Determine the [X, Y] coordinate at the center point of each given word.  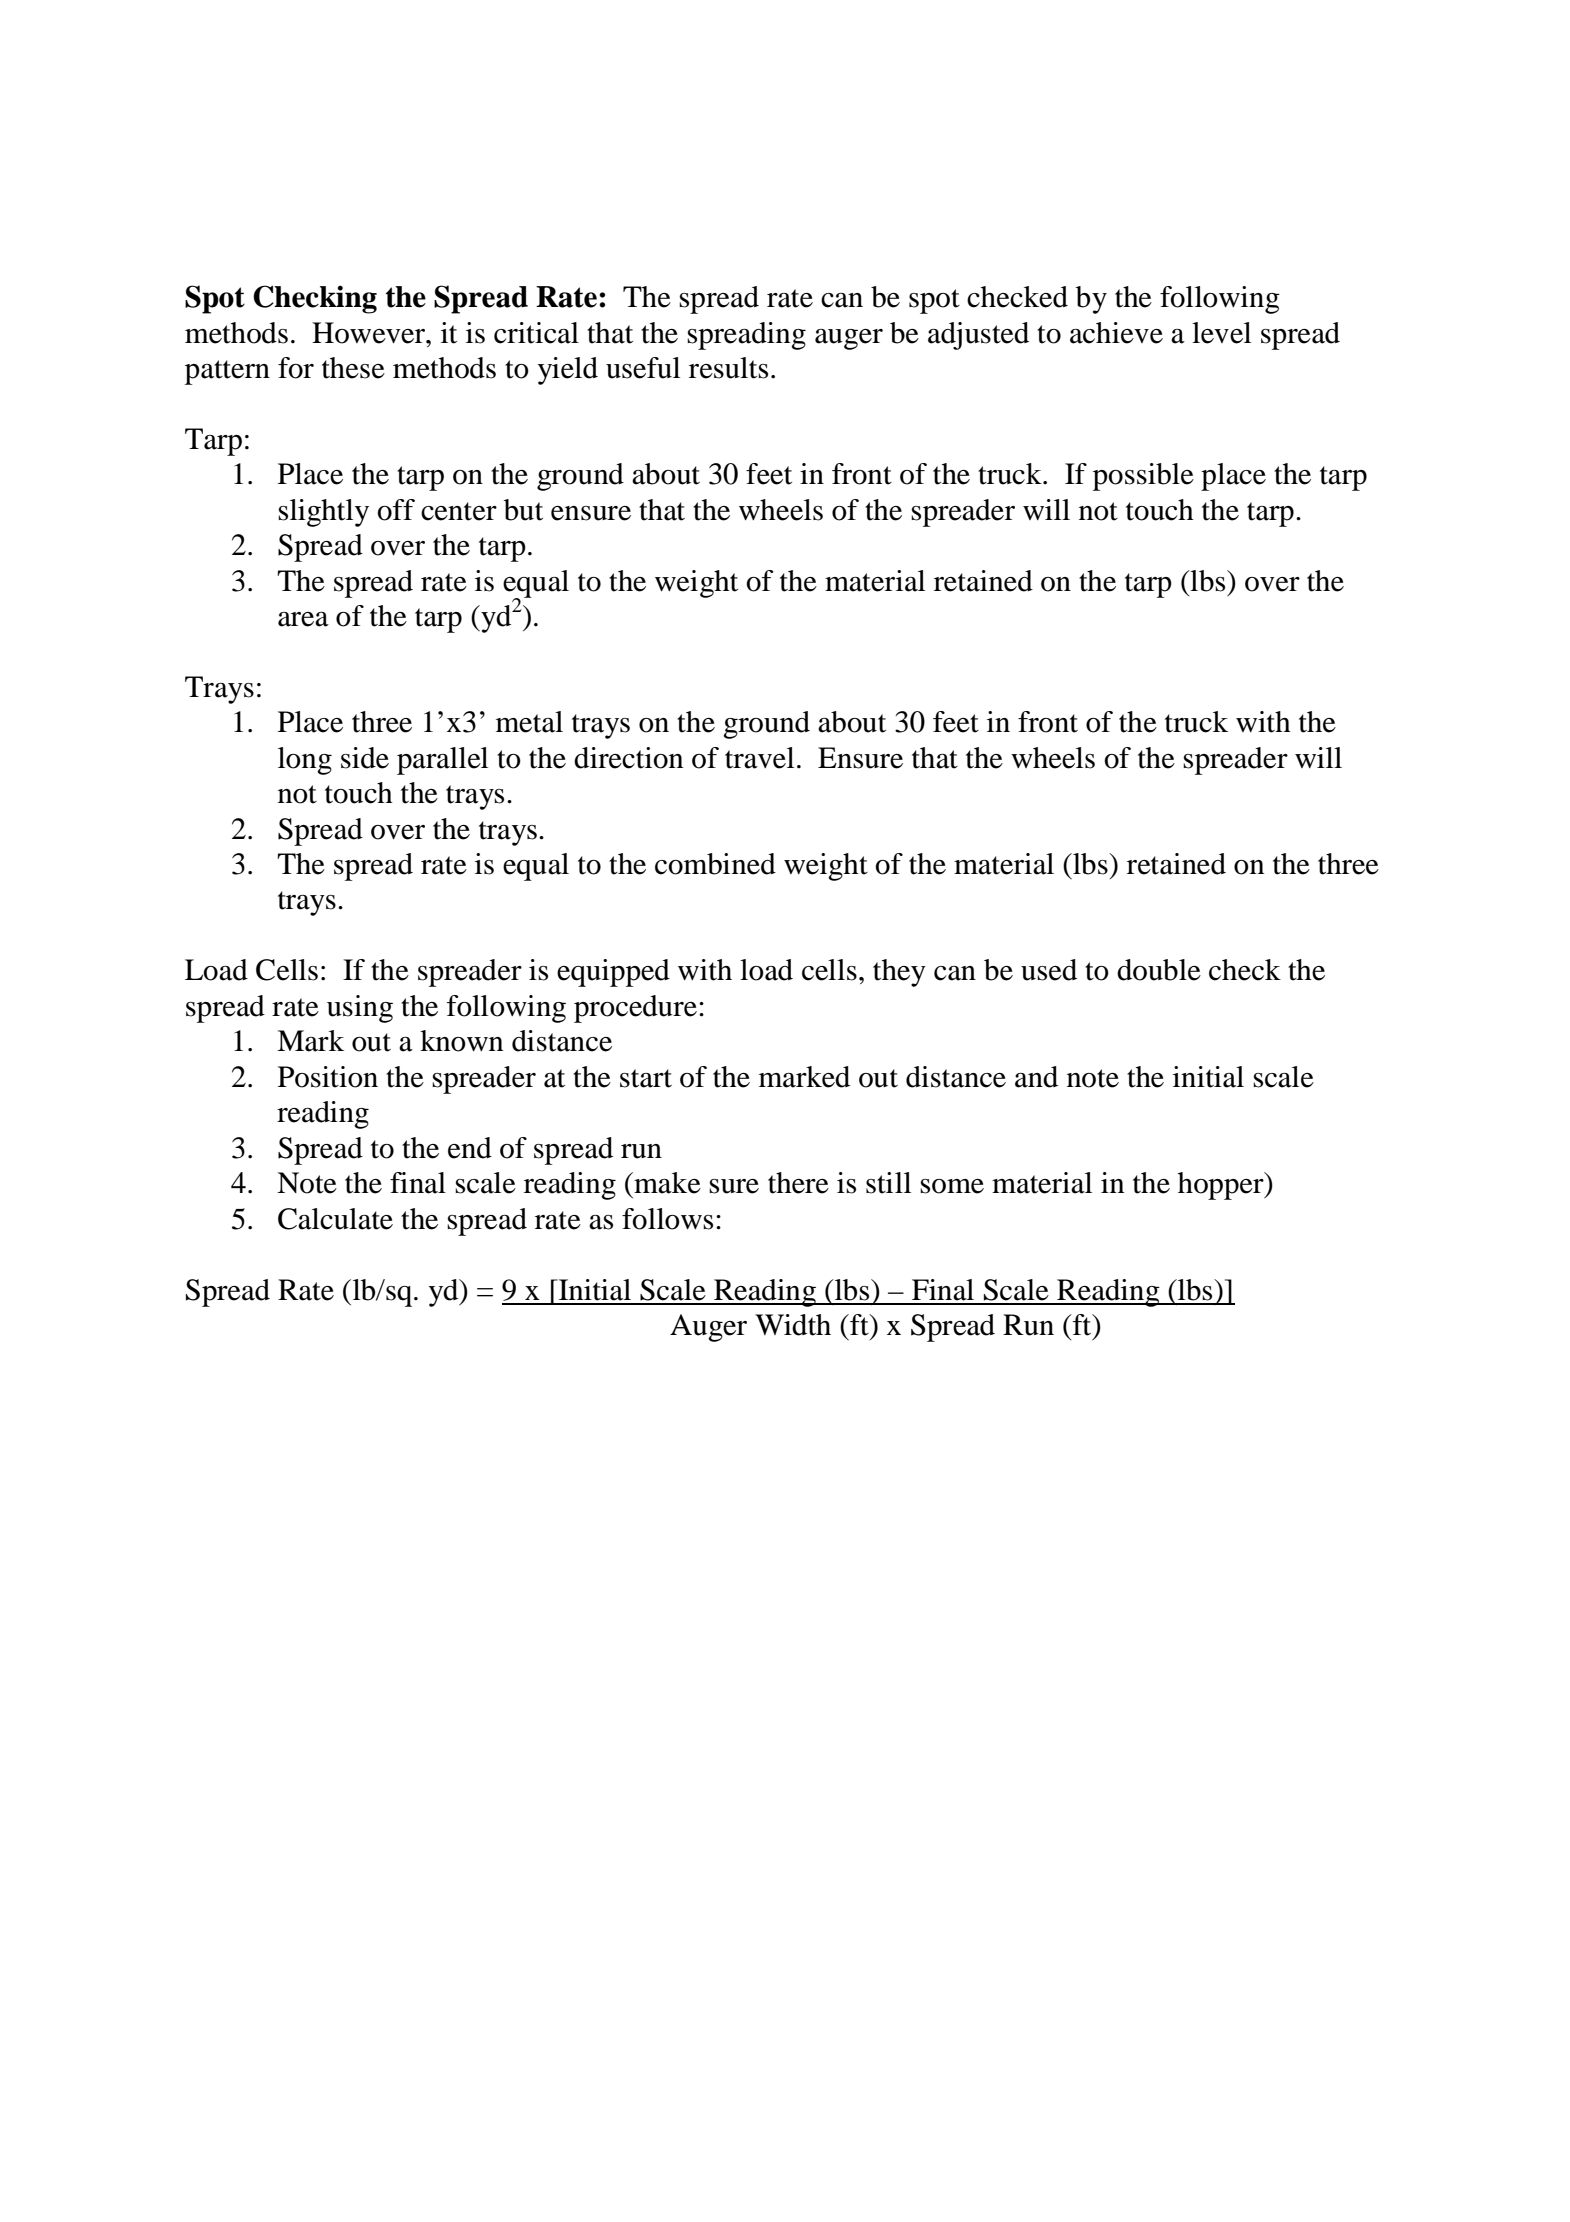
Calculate [335, 1219]
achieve [1116, 333]
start [646, 1078]
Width [793, 1325]
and [1036, 1077]
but [523, 510]
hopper [1222, 1186]
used [1049, 970]
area [303, 619]
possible [1143, 477]
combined [715, 864]
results [728, 368]
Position [328, 1077]
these [353, 368]
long [305, 761]
